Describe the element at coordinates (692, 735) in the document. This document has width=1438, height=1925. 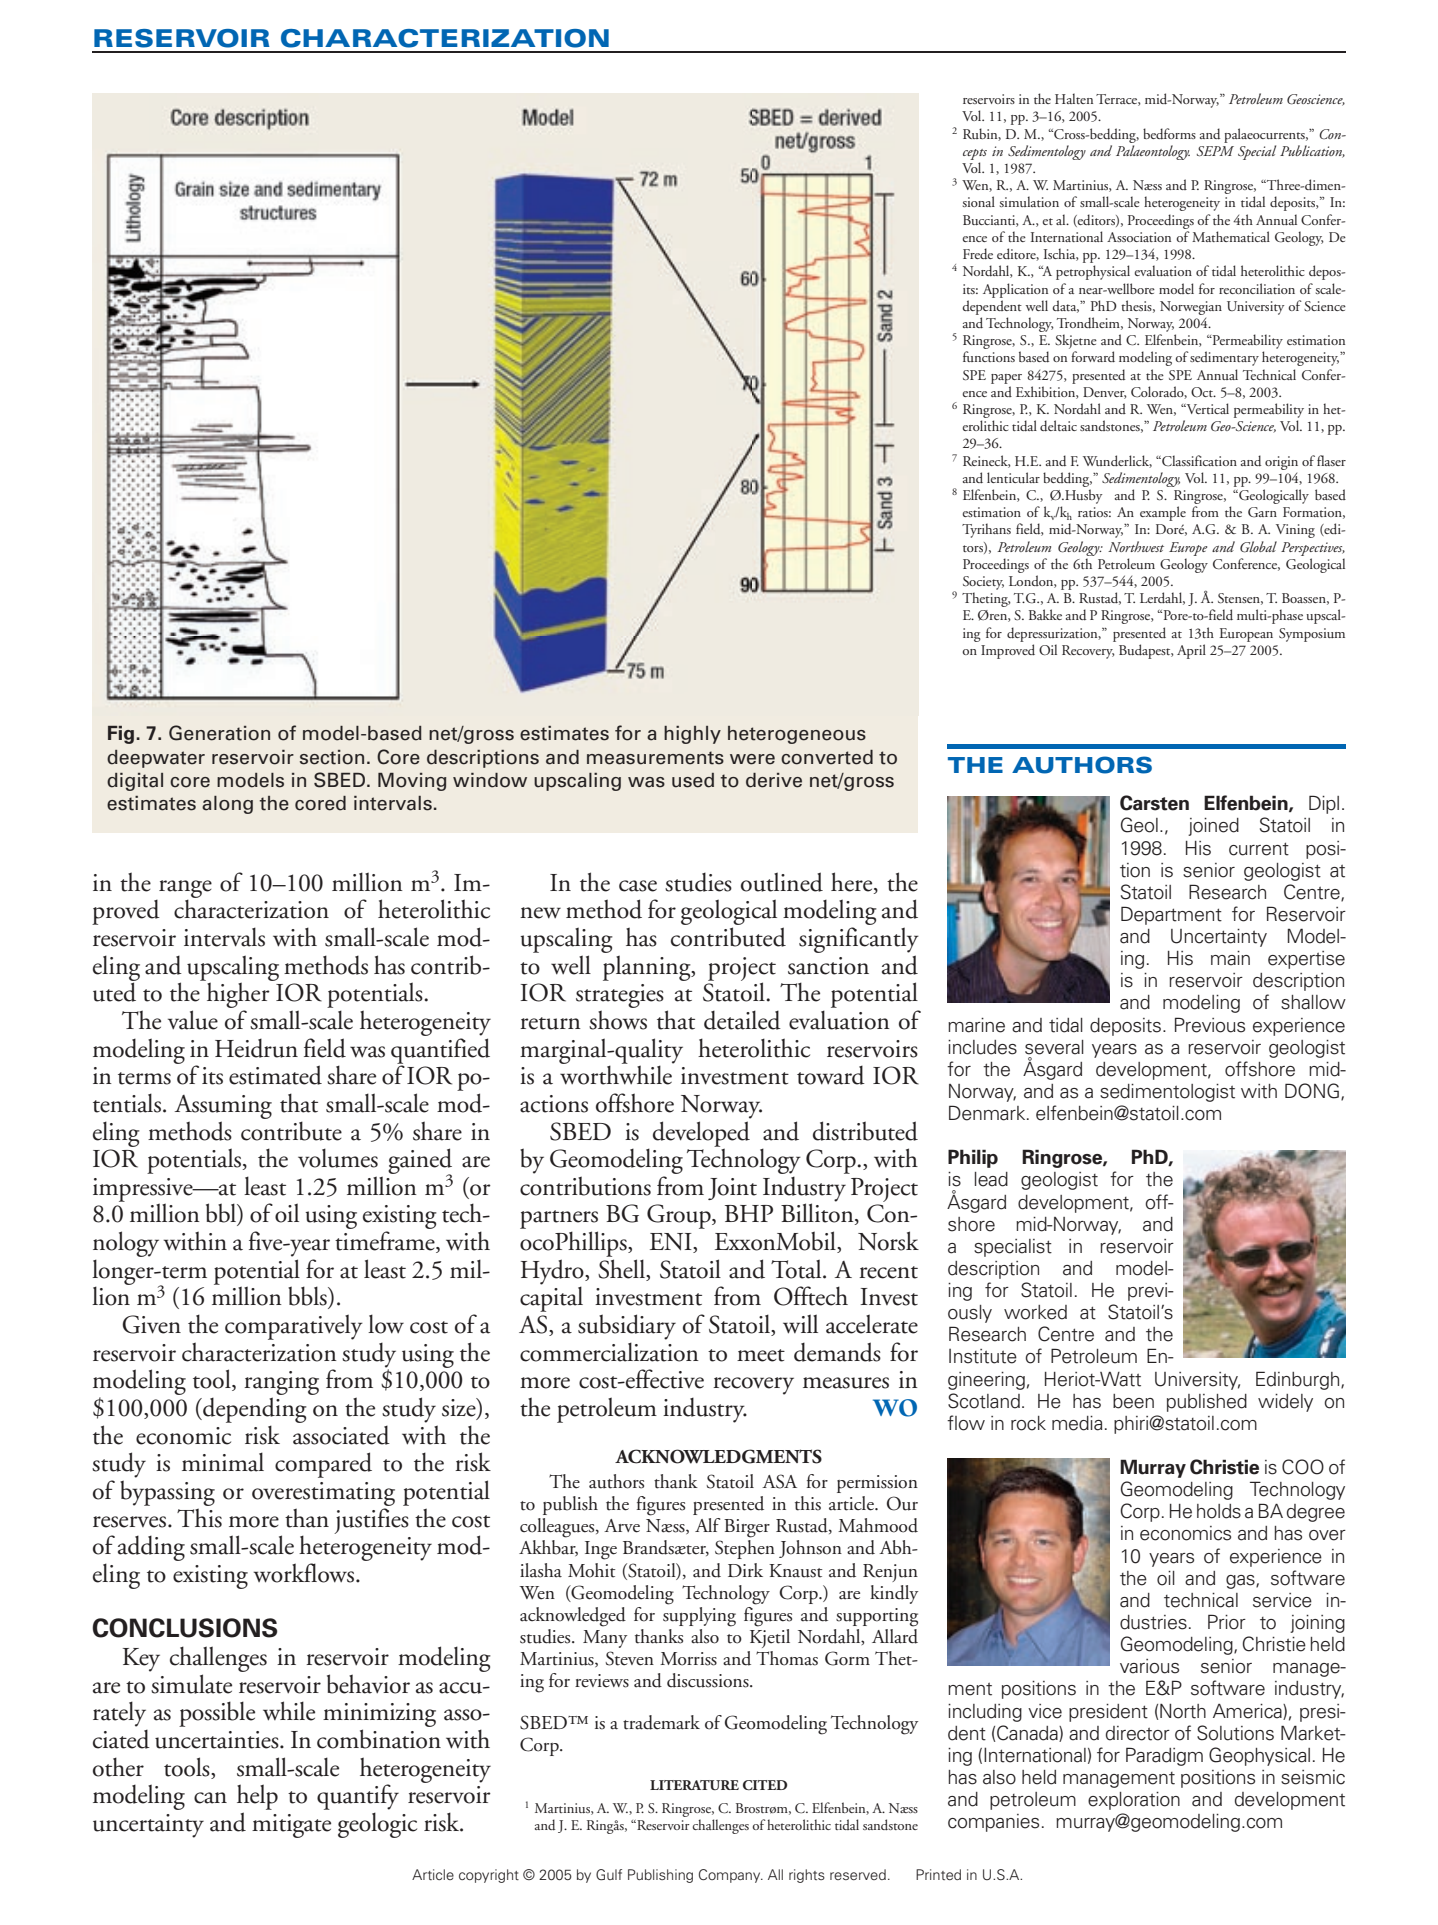
I see `highly` at that location.
